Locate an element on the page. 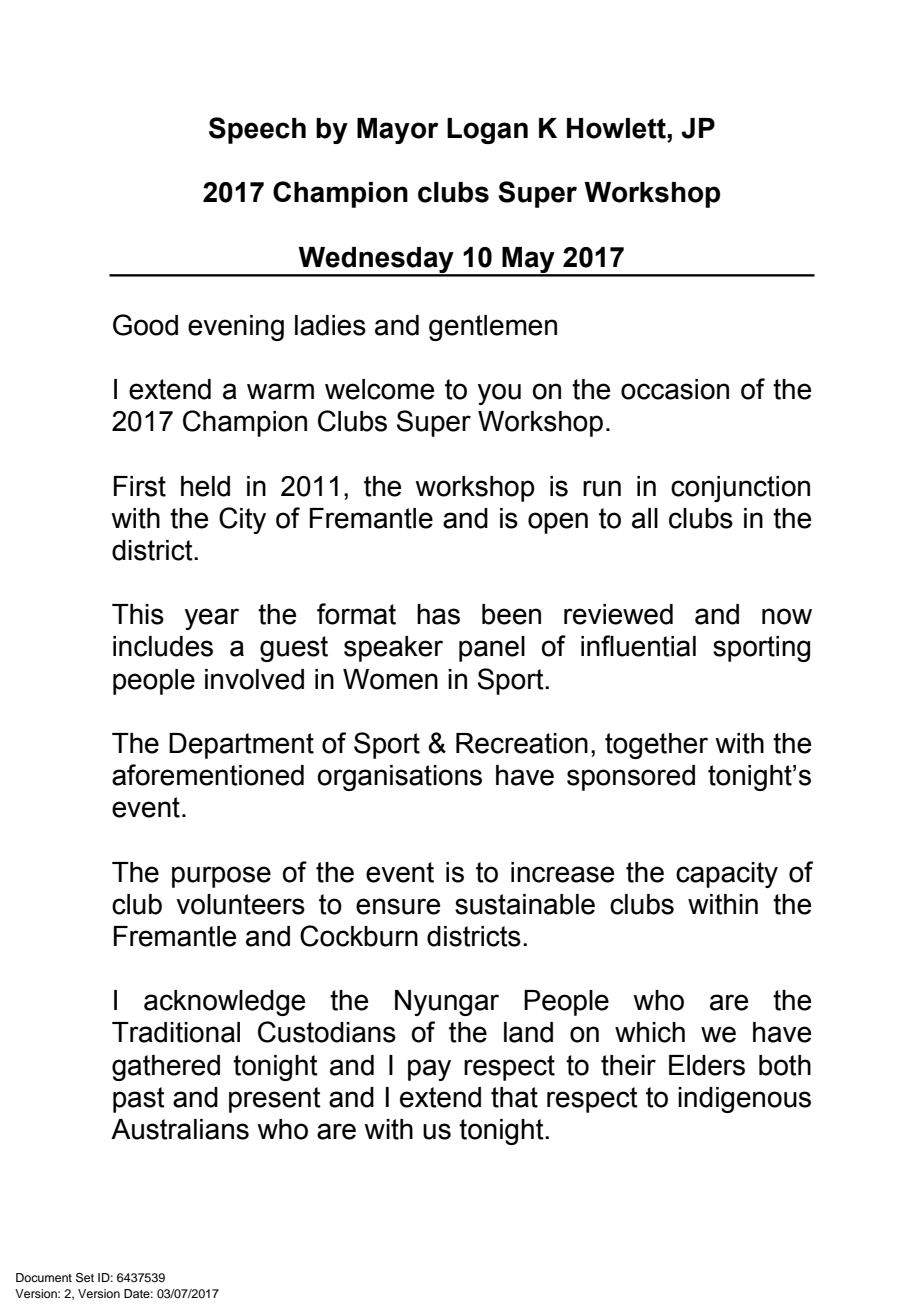 The width and height of the page is (924, 1308). Women is located at coordinates (390, 679).
